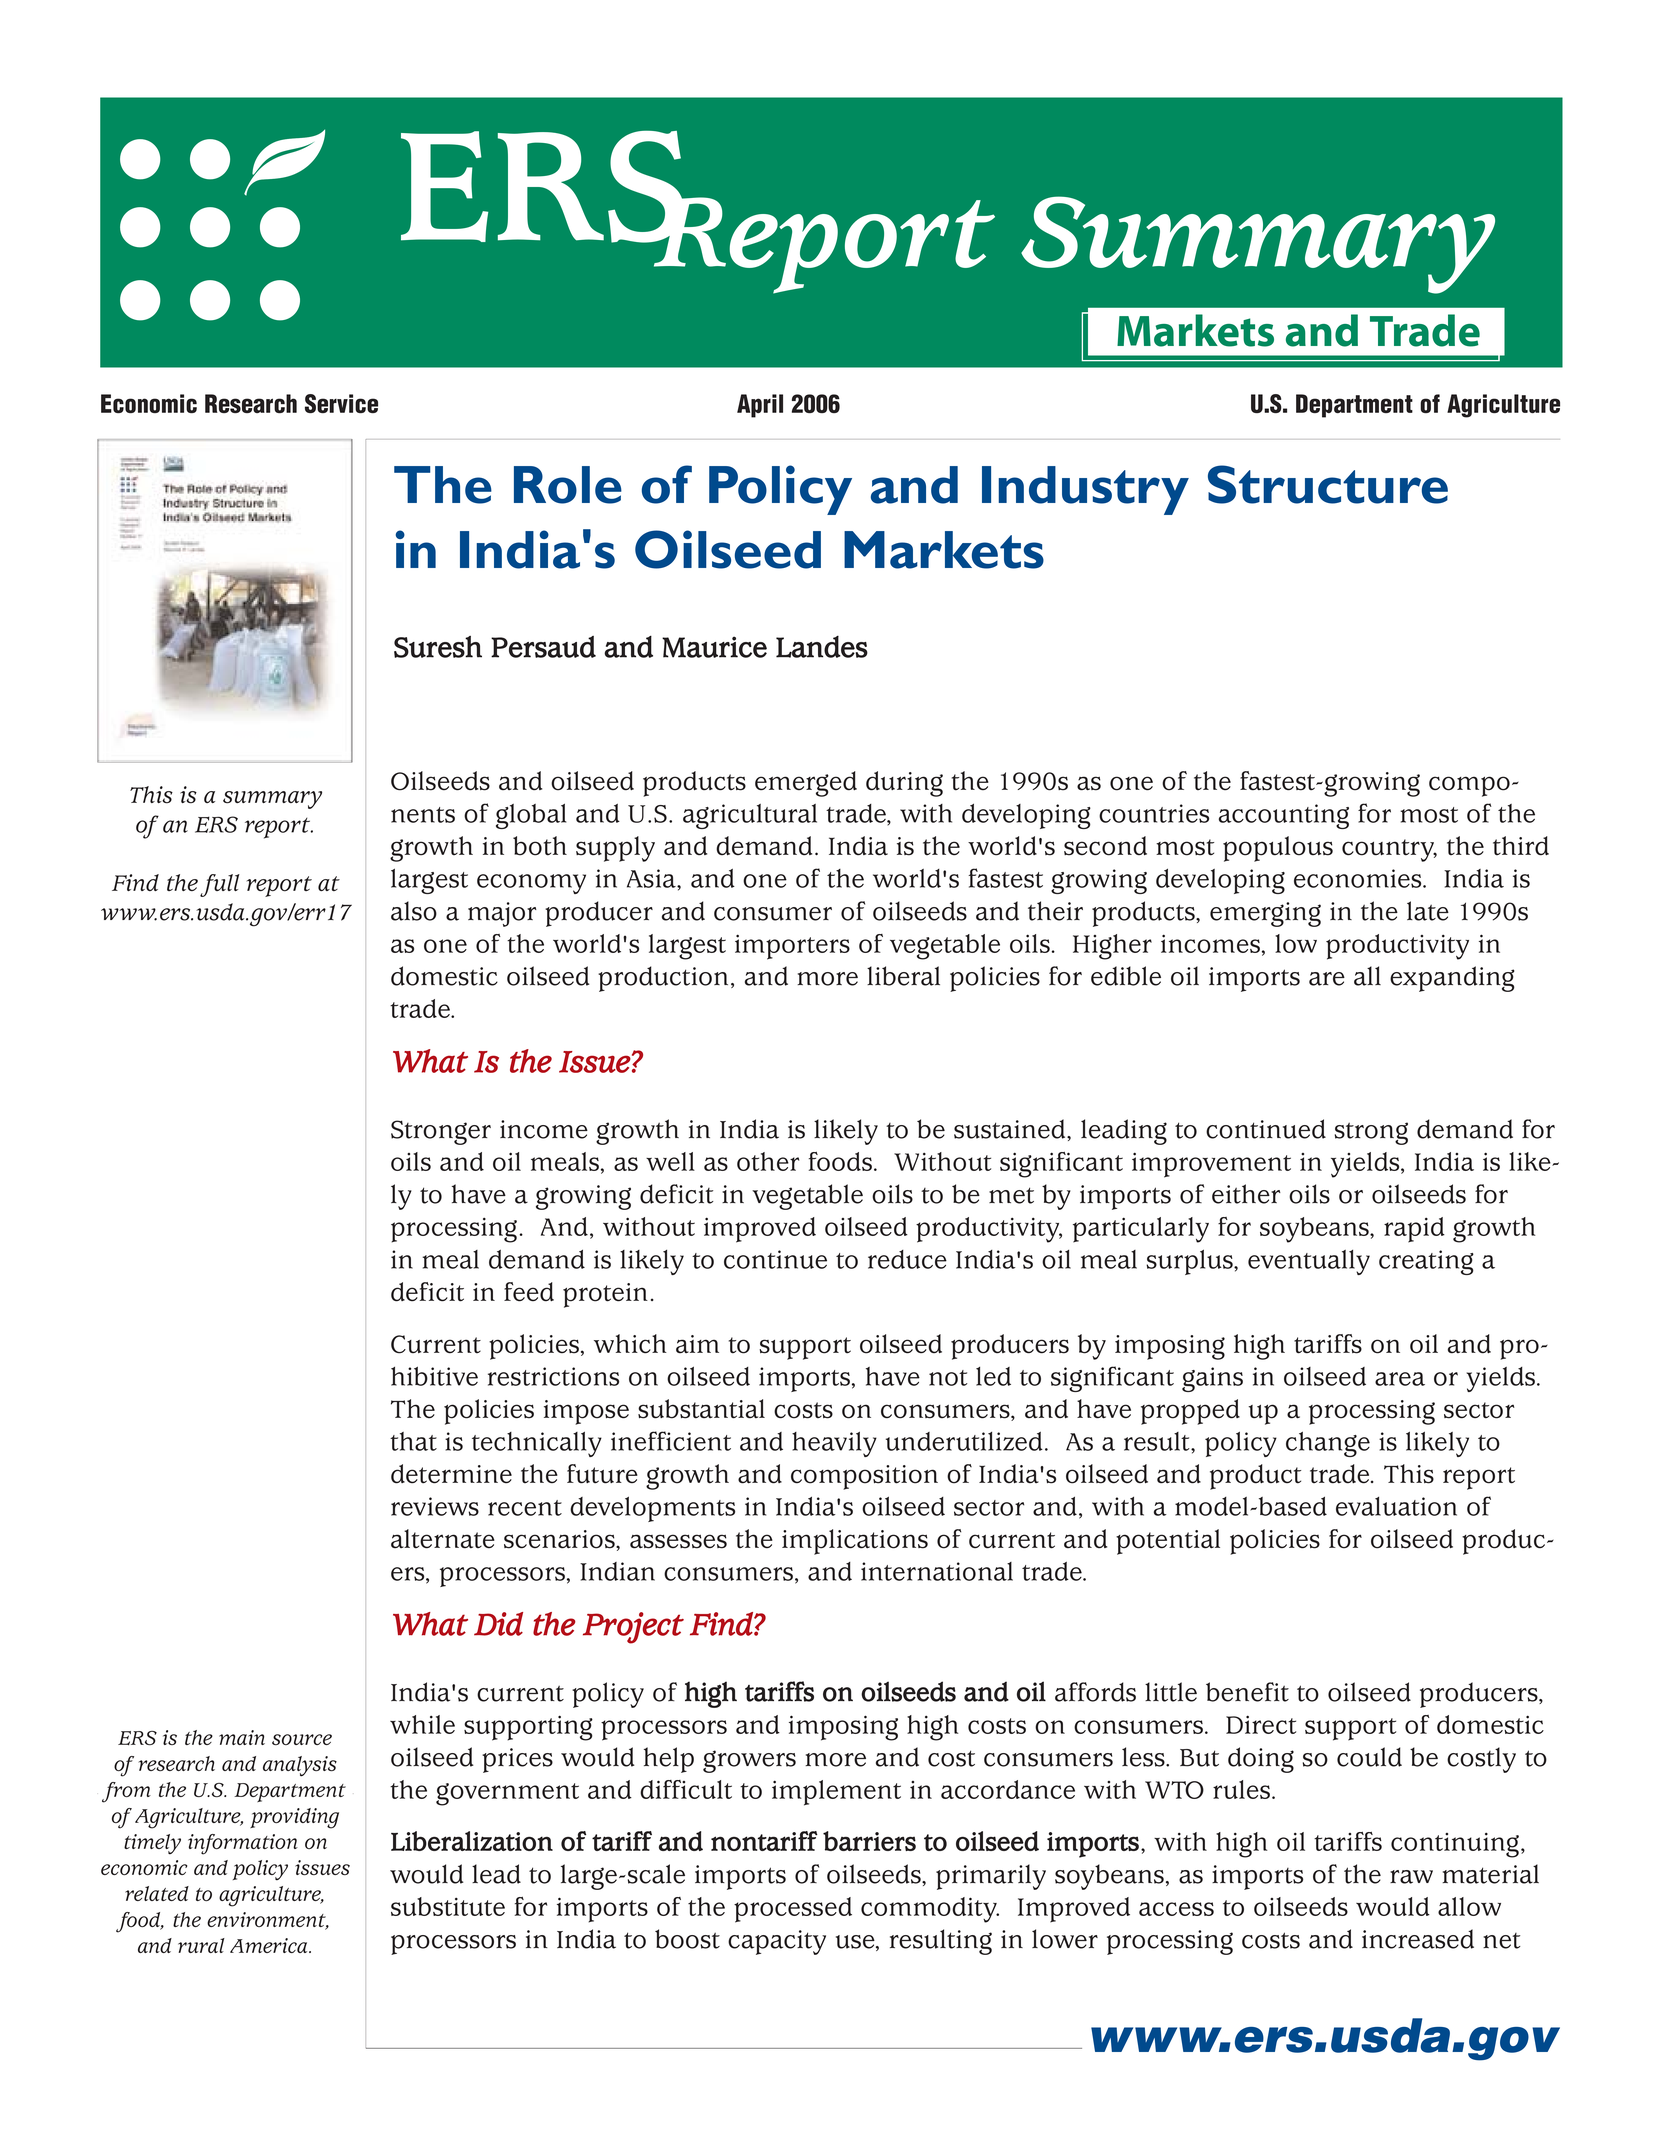 This image has width=1658, height=2146. What do you see at coordinates (760, 406) in the image?
I see `April` at bounding box center [760, 406].
